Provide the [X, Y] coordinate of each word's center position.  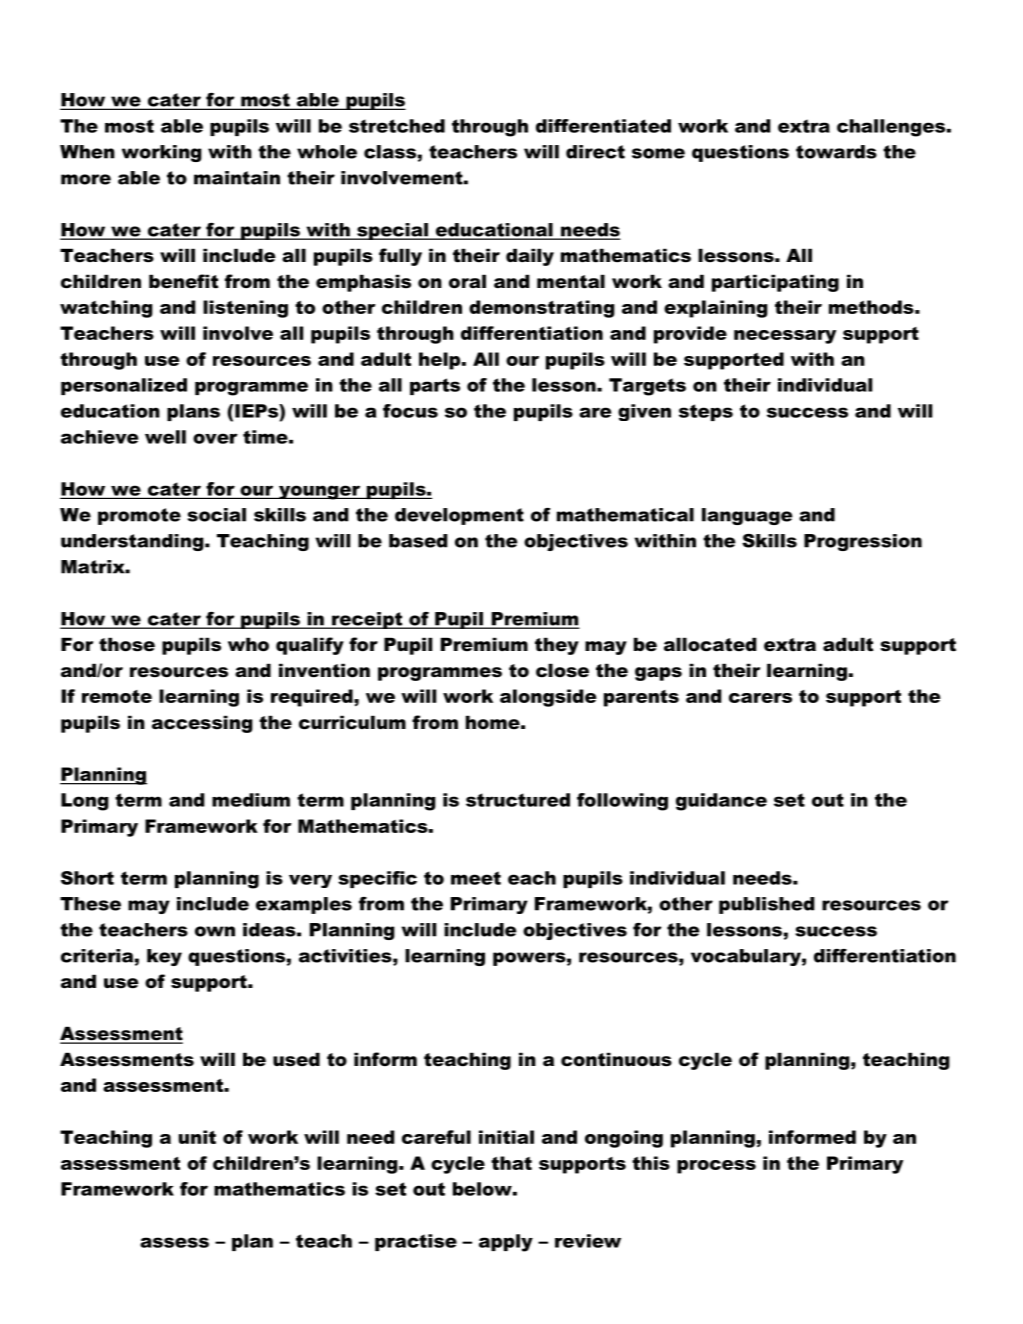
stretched [397, 126]
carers [760, 698]
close [562, 670]
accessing [202, 724]
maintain [237, 178]
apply [506, 1243]
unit [197, 1137]
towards [836, 152]
